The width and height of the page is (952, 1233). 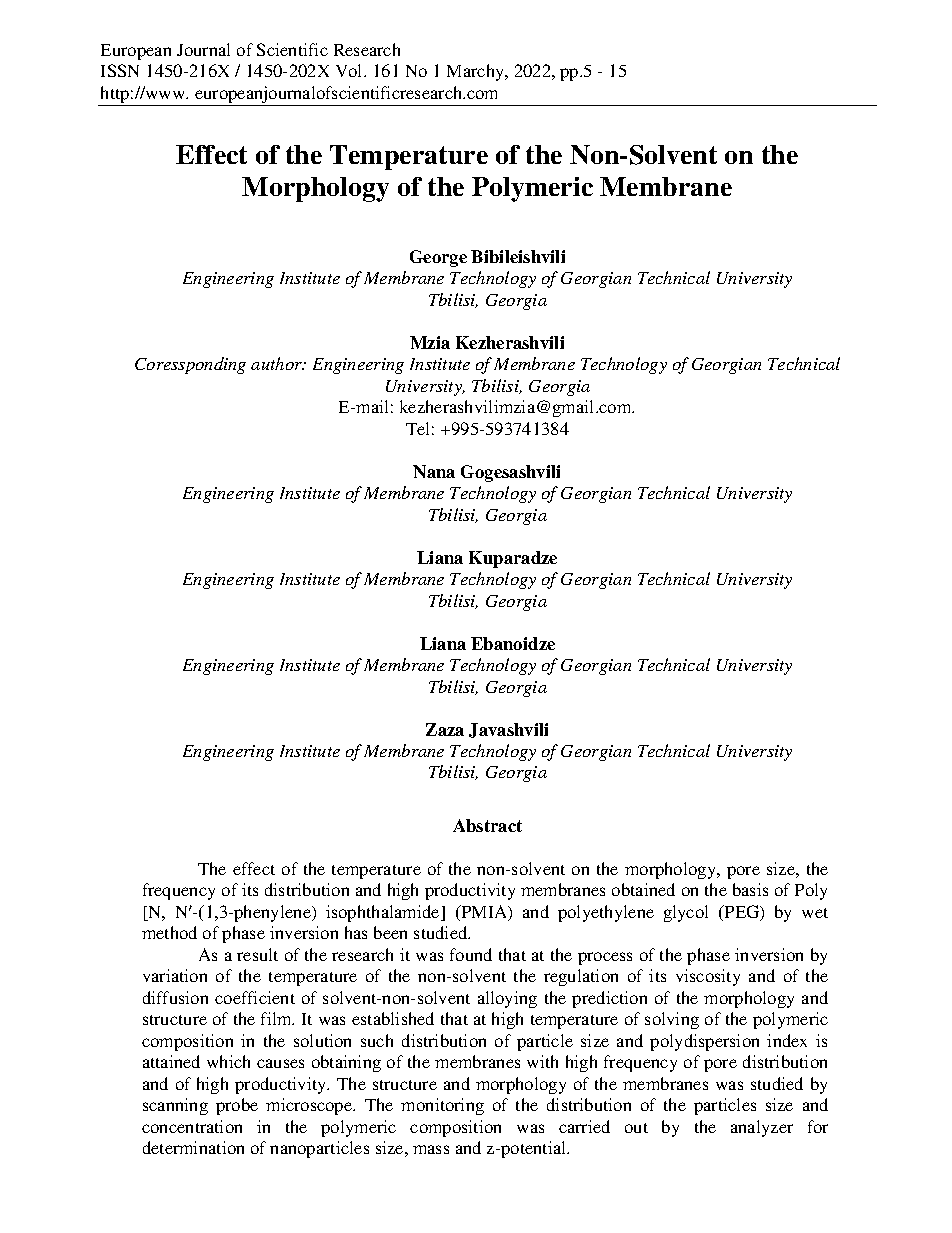 What do you see at coordinates (120, 70) in the page?
I see `ISSN` at bounding box center [120, 70].
